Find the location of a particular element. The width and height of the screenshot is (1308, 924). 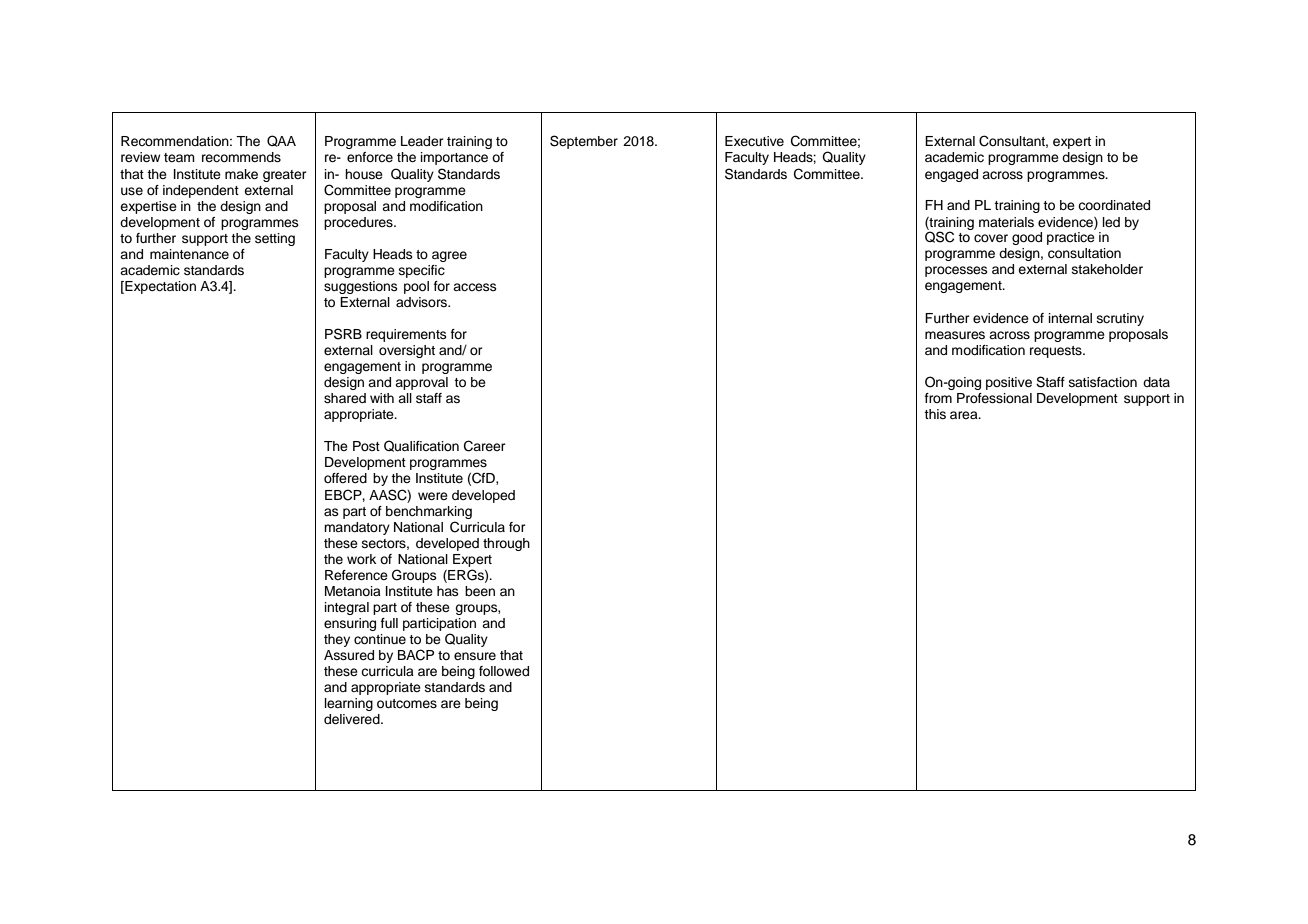

recommends is located at coordinates (241, 157).
